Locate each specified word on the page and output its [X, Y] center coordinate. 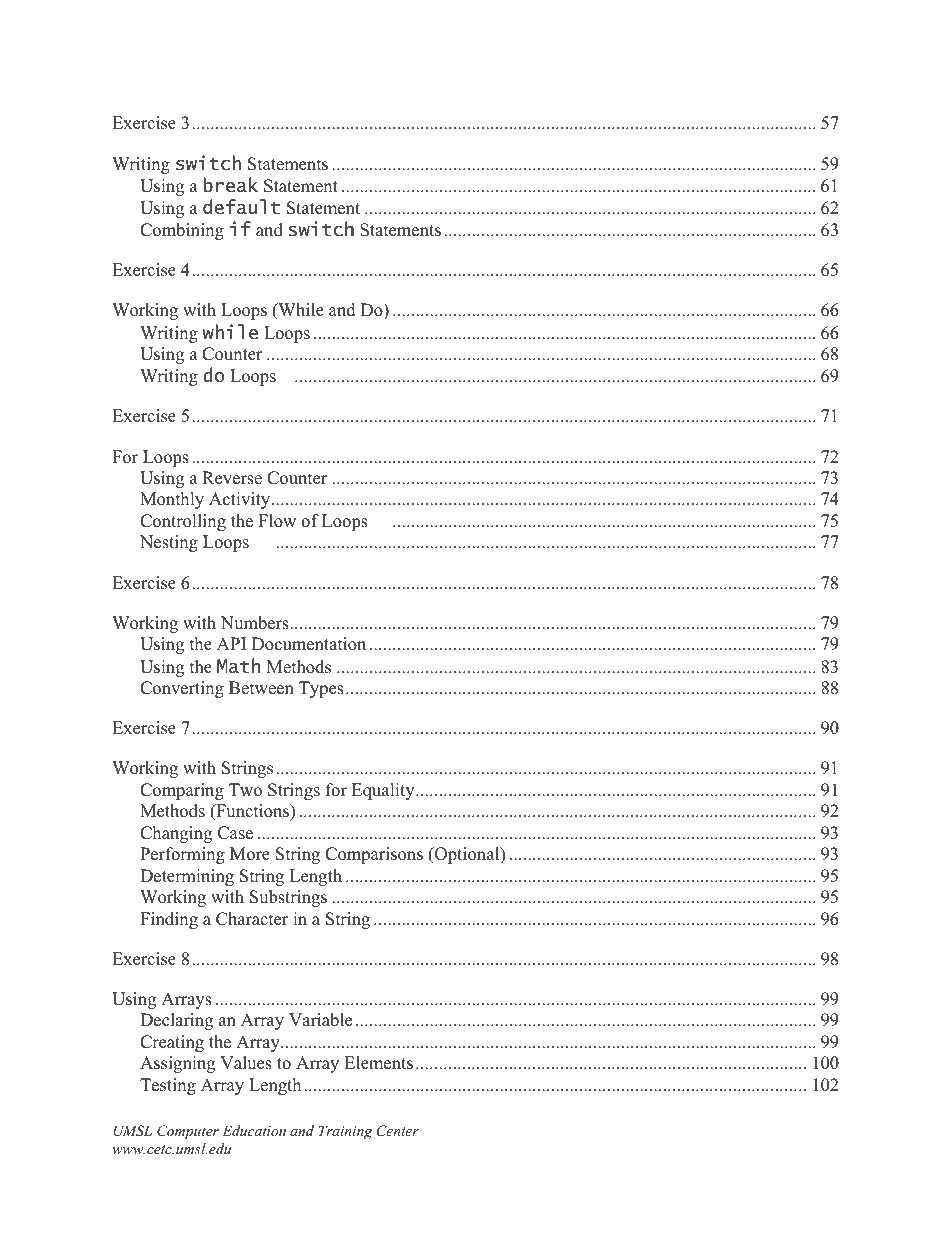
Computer [188, 1132]
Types [321, 689]
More [250, 854]
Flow [277, 521]
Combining [182, 231]
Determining [187, 877]
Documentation [309, 644]
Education [254, 1130]
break [231, 185]
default [241, 207]
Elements [378, 1063]
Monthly [172, 500]
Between [261, 688]
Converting [182, 689]
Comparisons [374, 855]
